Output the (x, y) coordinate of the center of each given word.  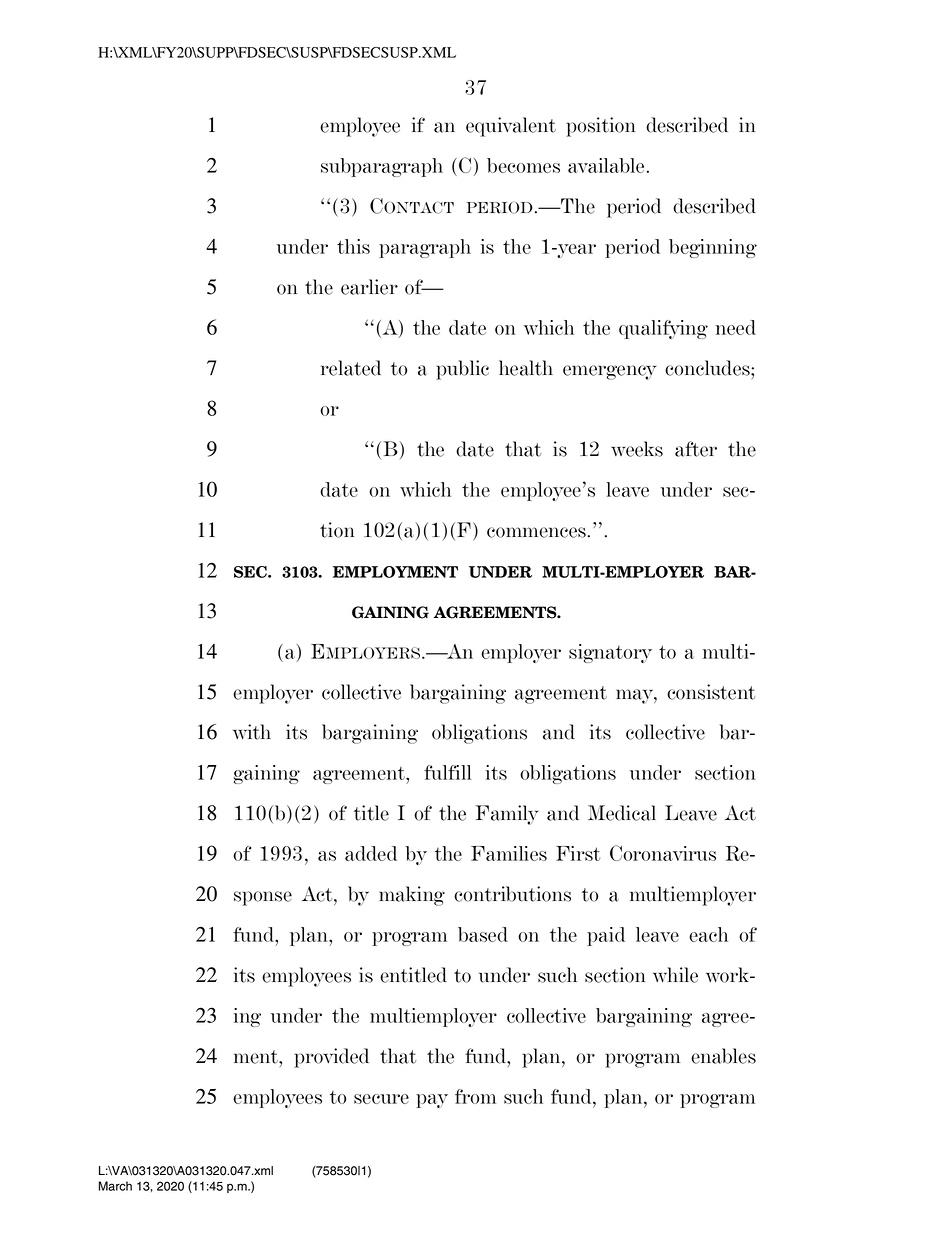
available (606, 165)
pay (432, 1101)
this (353, 246)
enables (723, 1056)
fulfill (447, 772)
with (252, 732)
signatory (610, 653)
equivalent (511, 127)
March (115, 1186)
